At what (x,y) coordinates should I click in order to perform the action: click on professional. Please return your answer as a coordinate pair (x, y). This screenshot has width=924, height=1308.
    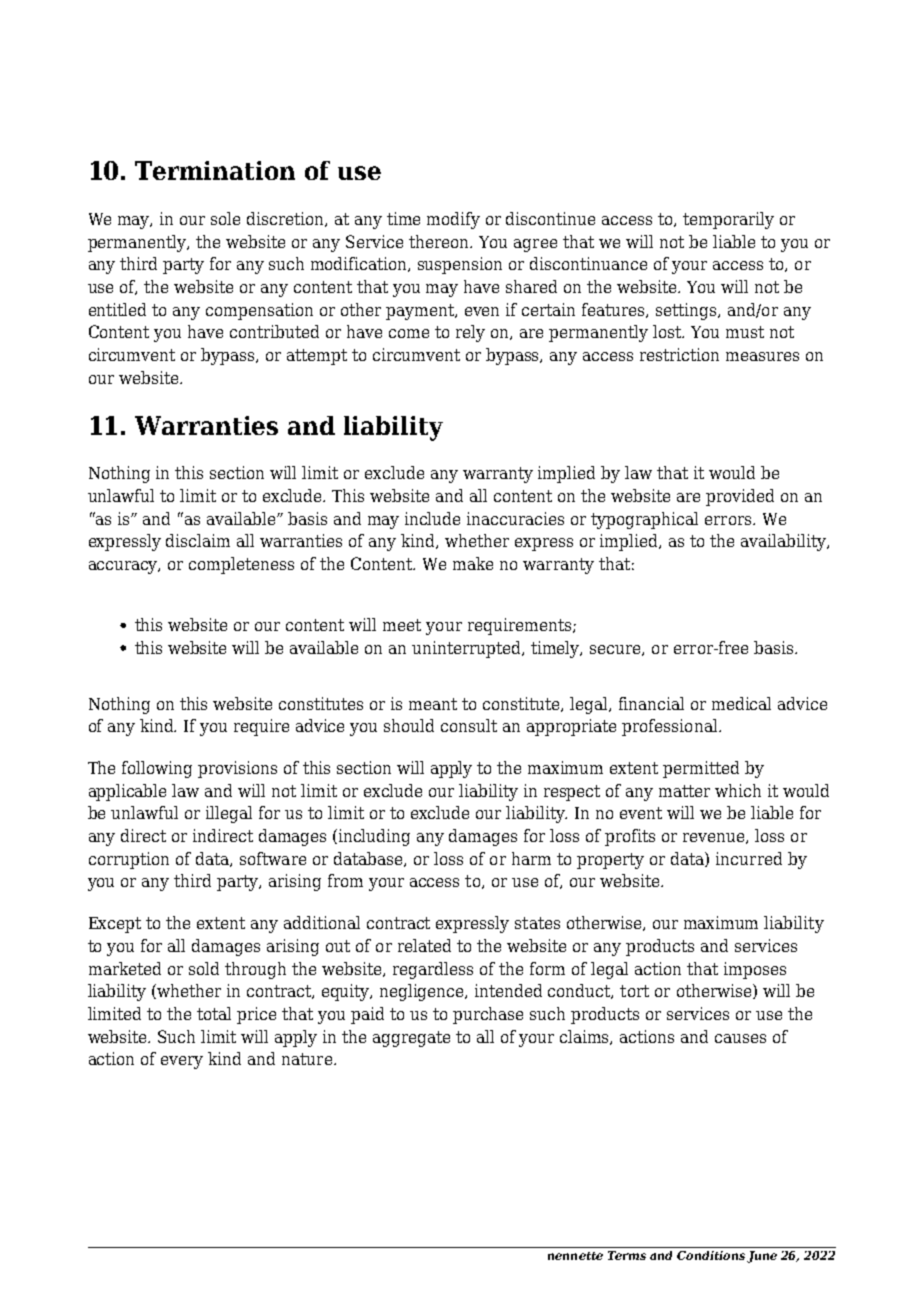
    Looking at the image, I should click on (671, 727).
